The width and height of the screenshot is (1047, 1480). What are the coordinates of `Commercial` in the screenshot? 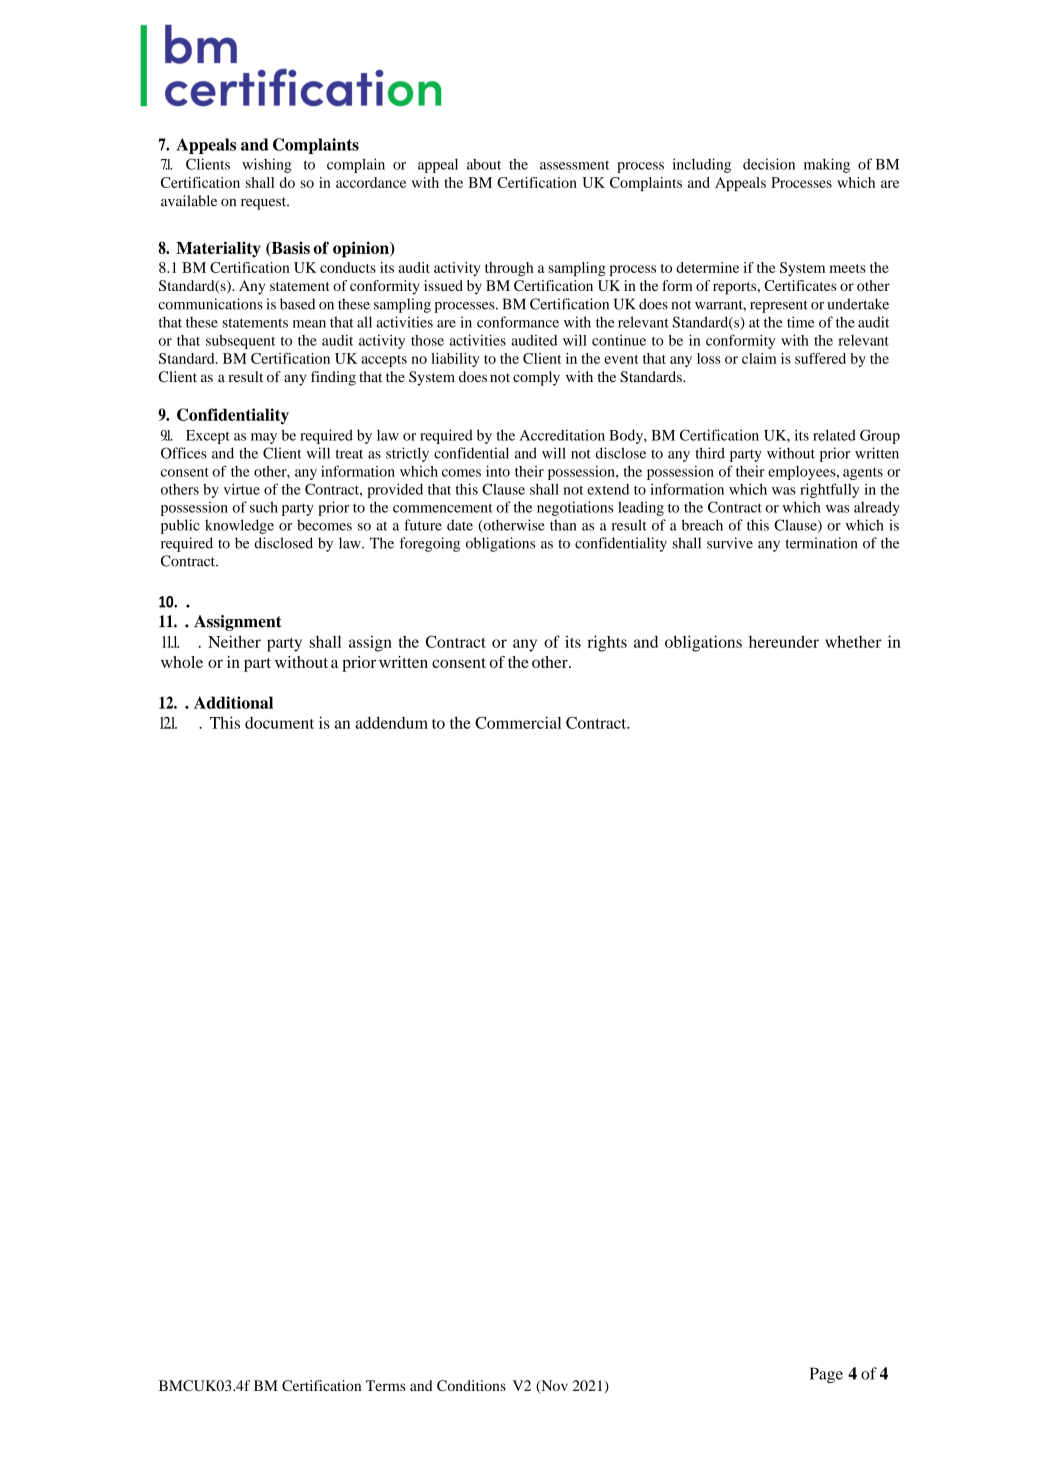 It's located at (518, 722).
